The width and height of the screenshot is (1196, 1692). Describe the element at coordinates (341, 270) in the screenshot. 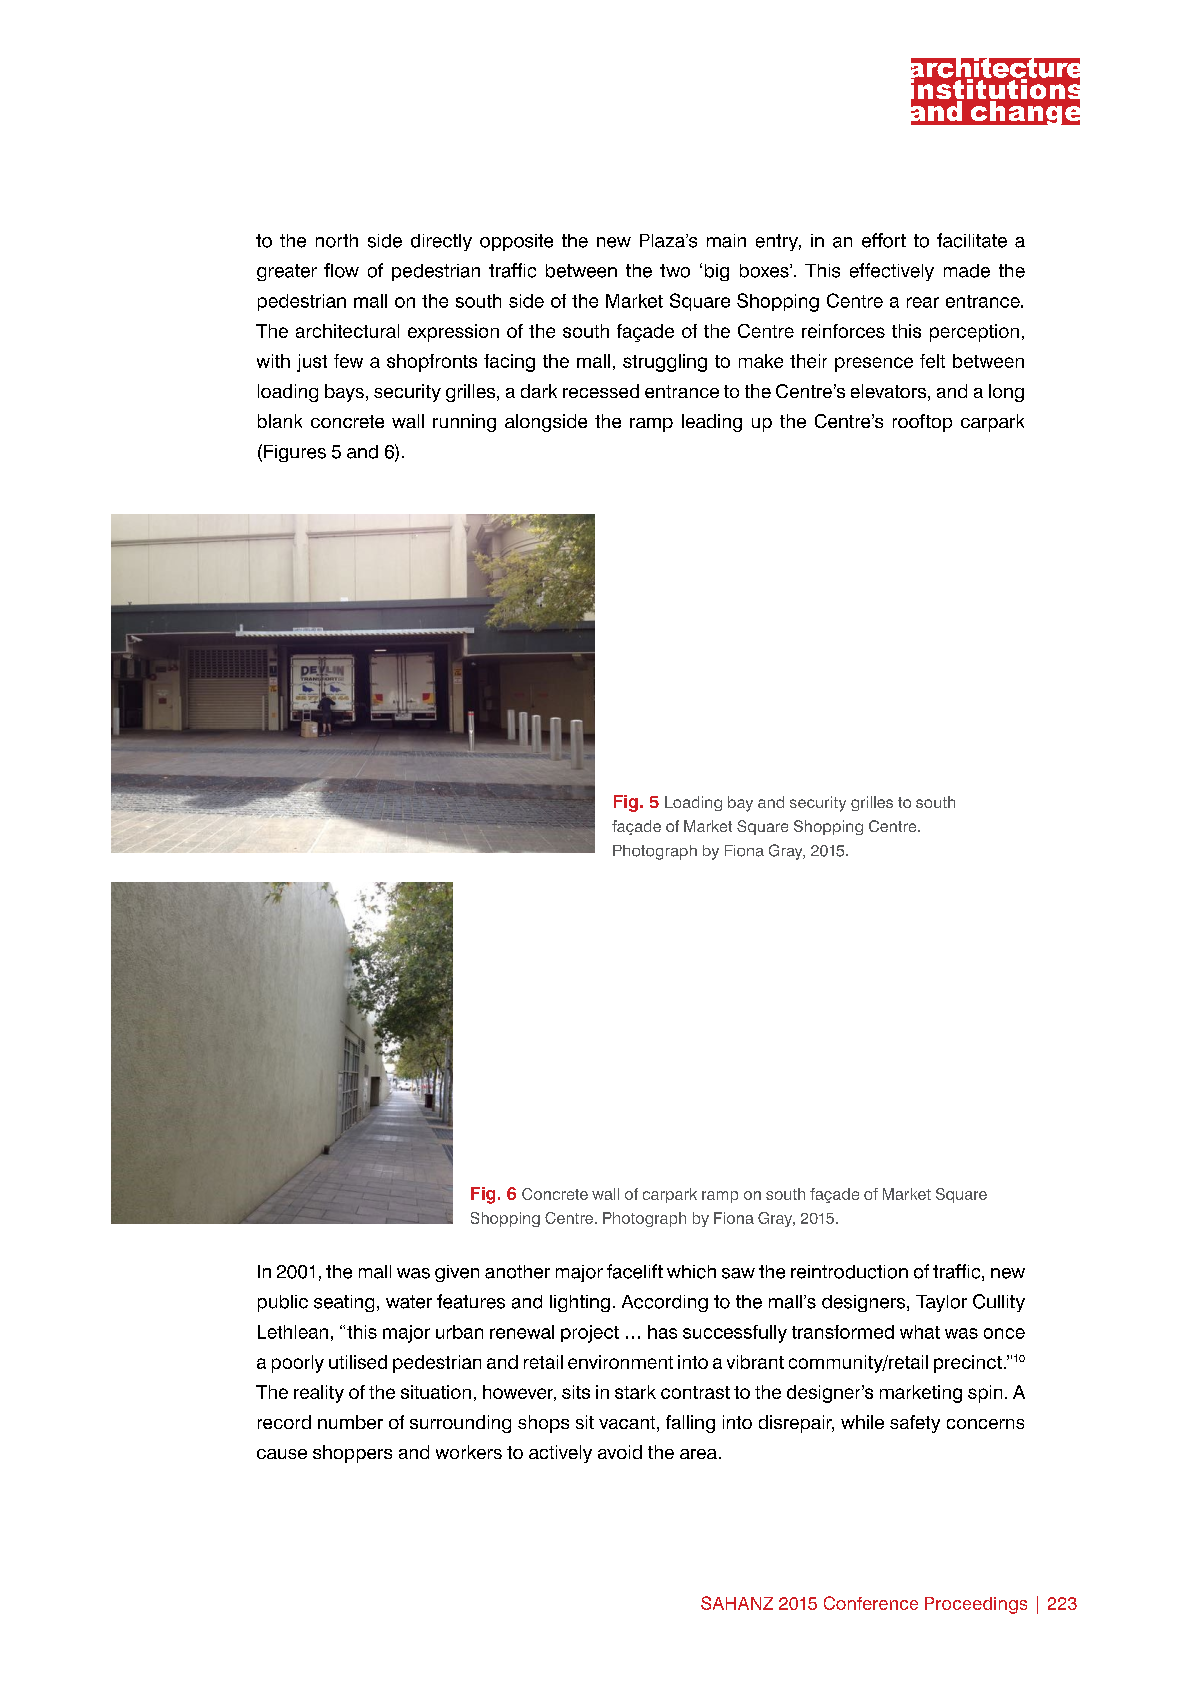

I see `flow` at that location.
